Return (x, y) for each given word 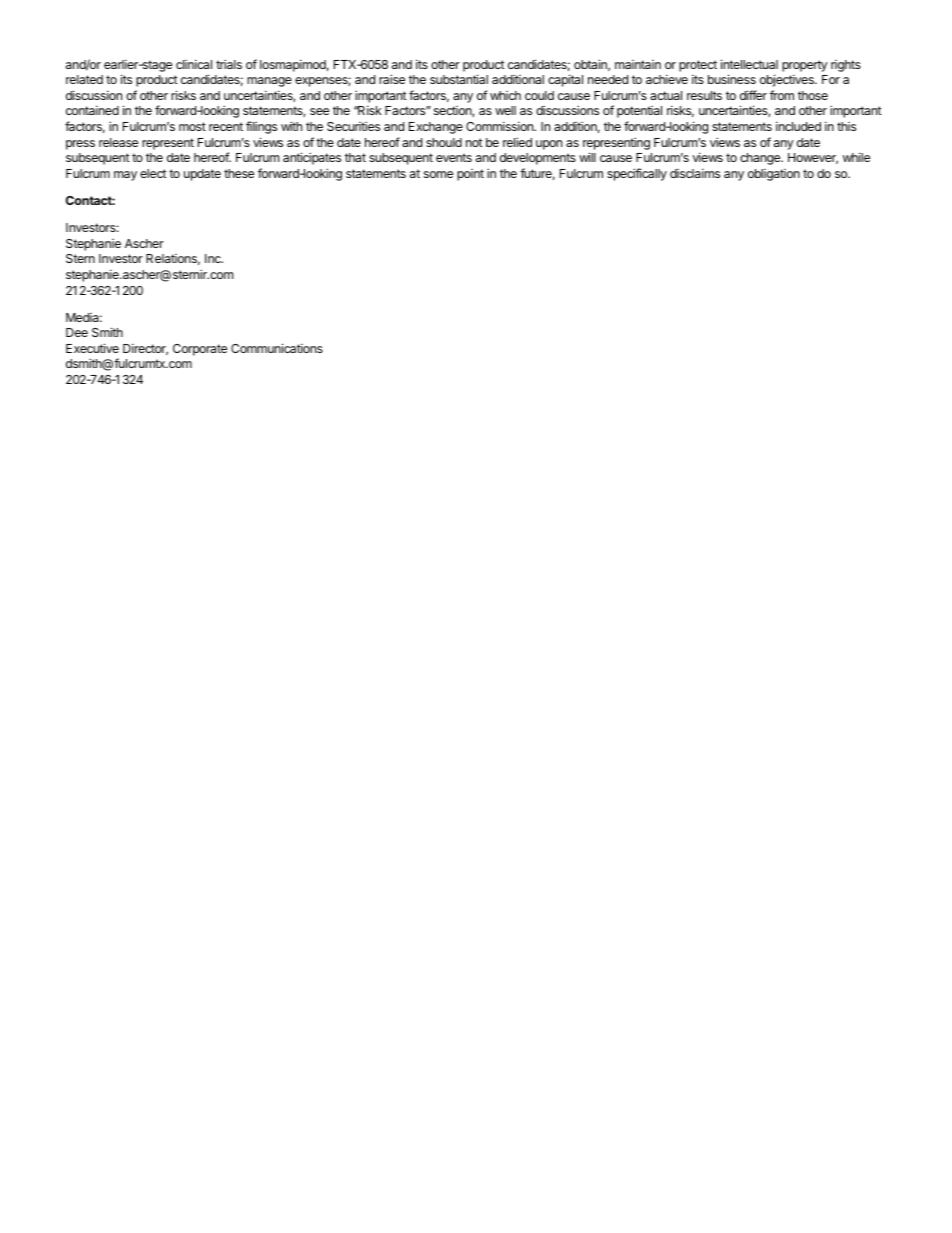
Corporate (200, 350)
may (125, 176)
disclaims (695, 173)
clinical (194, 64)
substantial (459, 79)
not (474, 142)
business (732, 79)
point (470, 175)
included (798, 126)
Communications (277, 348)
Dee (77, 332)
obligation (774, 175)
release (118, 142)
